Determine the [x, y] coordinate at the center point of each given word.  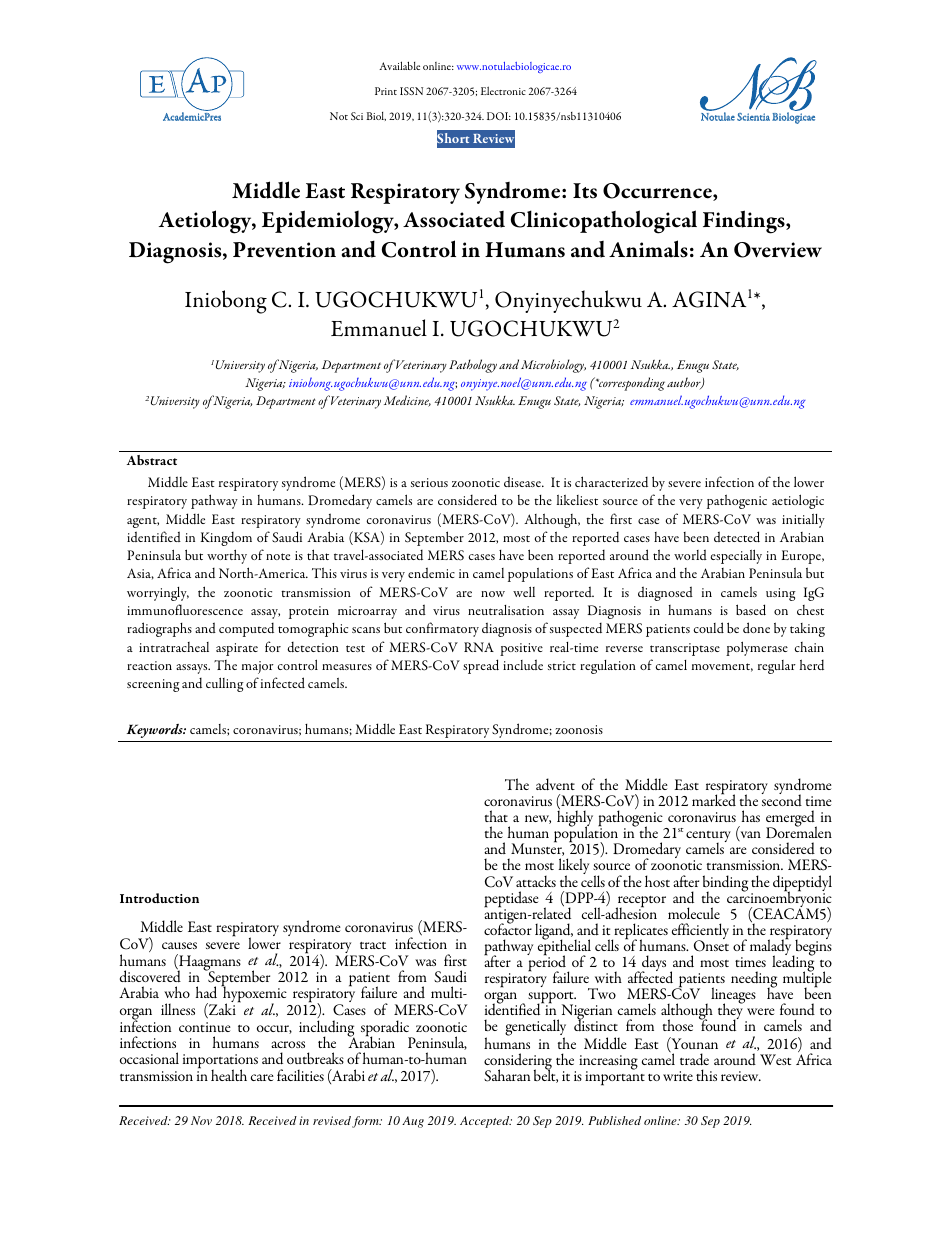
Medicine [407, 401]
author [685, 383]
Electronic [503, 90]
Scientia [753, 117]
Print [386, 91]
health [229, 1075]
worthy [227, 556]
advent [555, 784]
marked [714, 799]
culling [225, 684]
